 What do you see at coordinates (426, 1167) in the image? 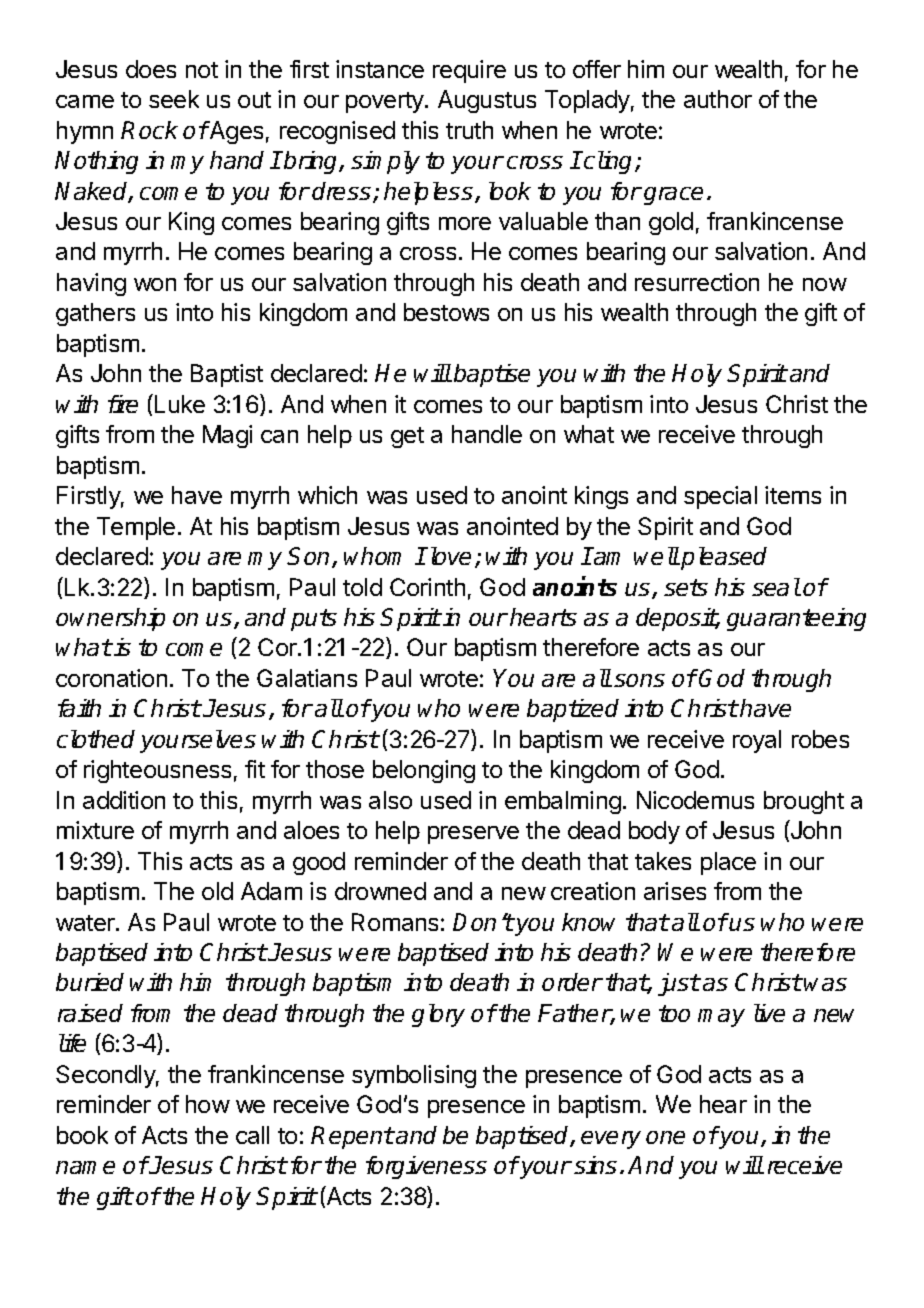
I see `forgiveness` at bounding box center [426, 1167].
